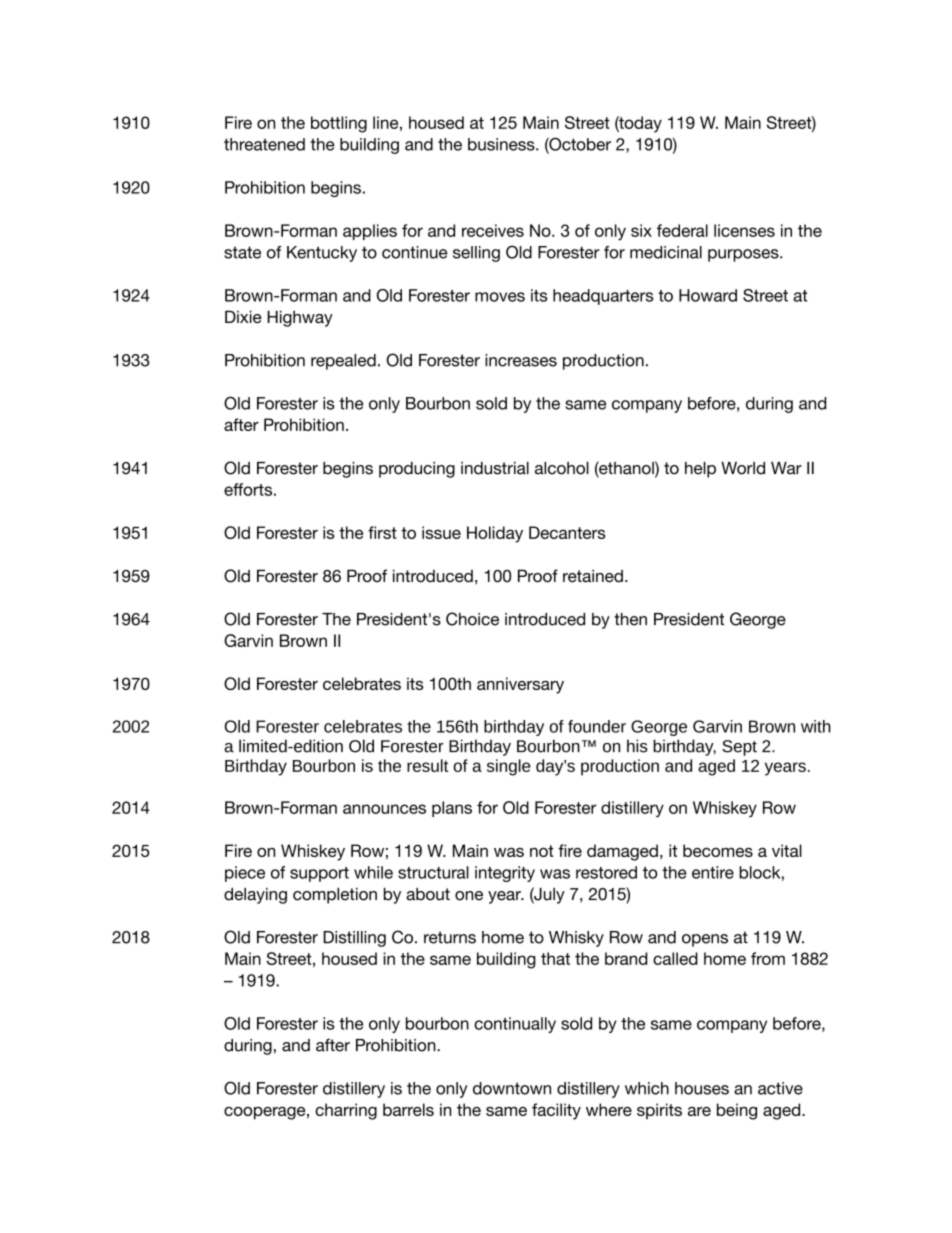 This screenshot has height=1233, width=952. I want to click on receives, so click(493, 230).
